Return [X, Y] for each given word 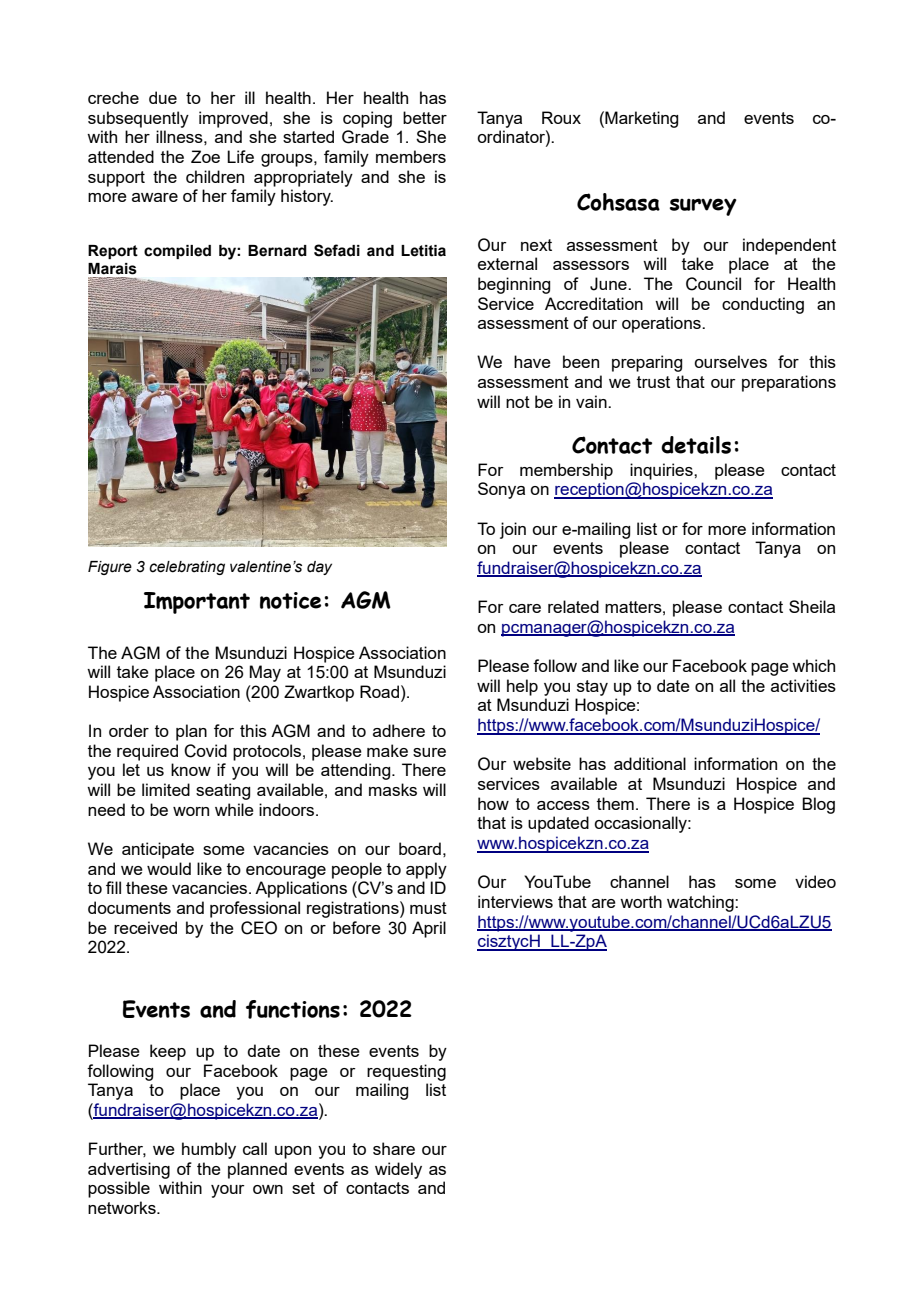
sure [429, 752]
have [532, 361]
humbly [209, 1150]
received [145, 927]
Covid [205, 751]
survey [703, 207]
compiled [177, 252]
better [425, 117]
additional [650, 763]
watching [701, 903]
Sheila [812, 606]
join [513, 530]
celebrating [187, 568]
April [429, 929]
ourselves [730, 361]
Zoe [205, 156]
